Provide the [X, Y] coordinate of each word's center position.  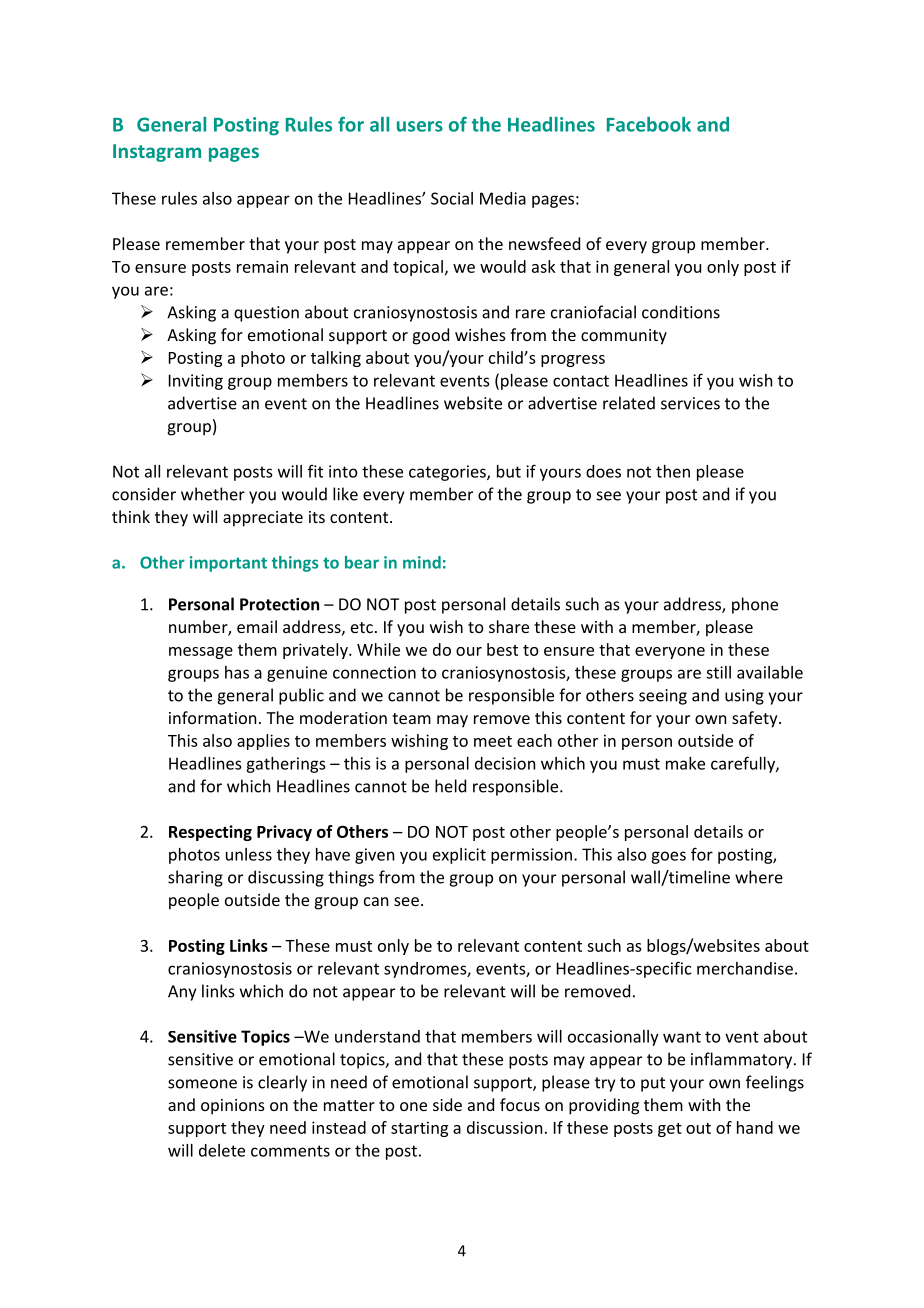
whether [213, 494]
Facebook [649, 124]
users [420, 126]
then [673, 471]
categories [448, 473]
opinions [233, 1107]
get [670, 1130]
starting [419, 1129]
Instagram [157, 153]
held [450, 786]
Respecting [210, 833]
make [685, 763]
